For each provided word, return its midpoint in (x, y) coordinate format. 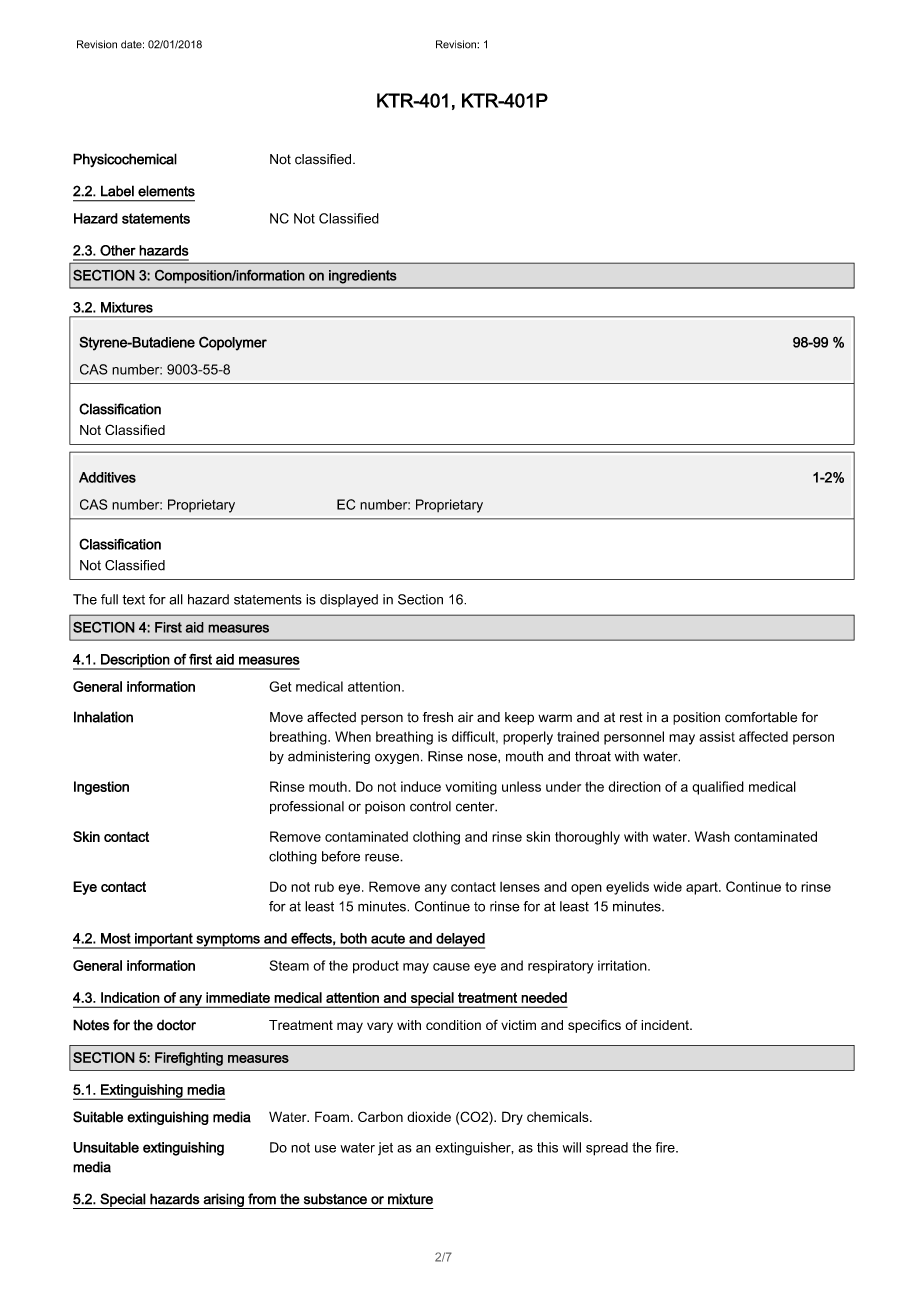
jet (385, 1149)
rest (631, 717)
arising (223, 1201)
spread (607, 1149)
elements (166, 191)
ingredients (363, 277)
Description (135, 661)
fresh (438, 717)
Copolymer (233, 343)
